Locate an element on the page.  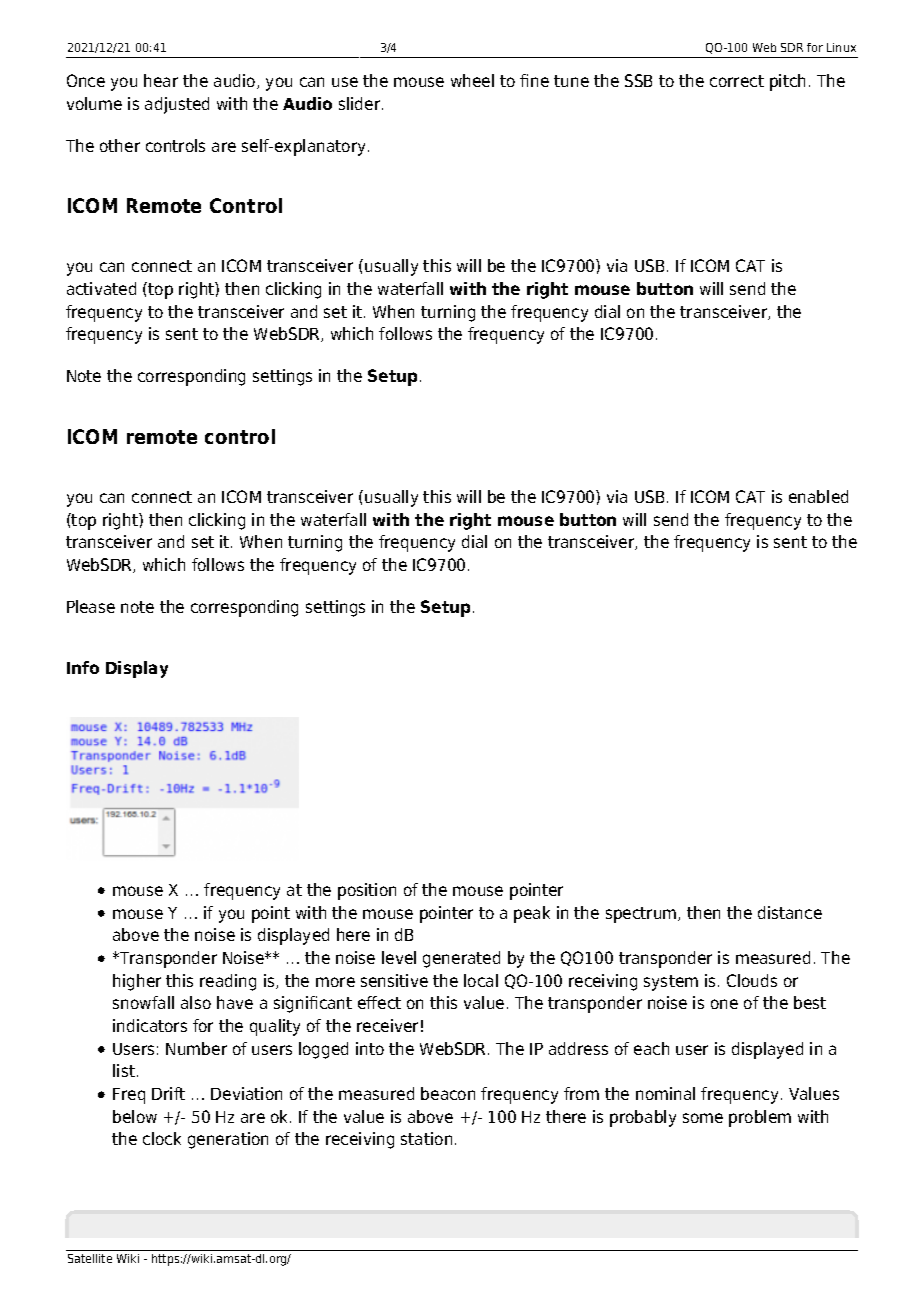
enabled is located at coordinates (818, 496).
